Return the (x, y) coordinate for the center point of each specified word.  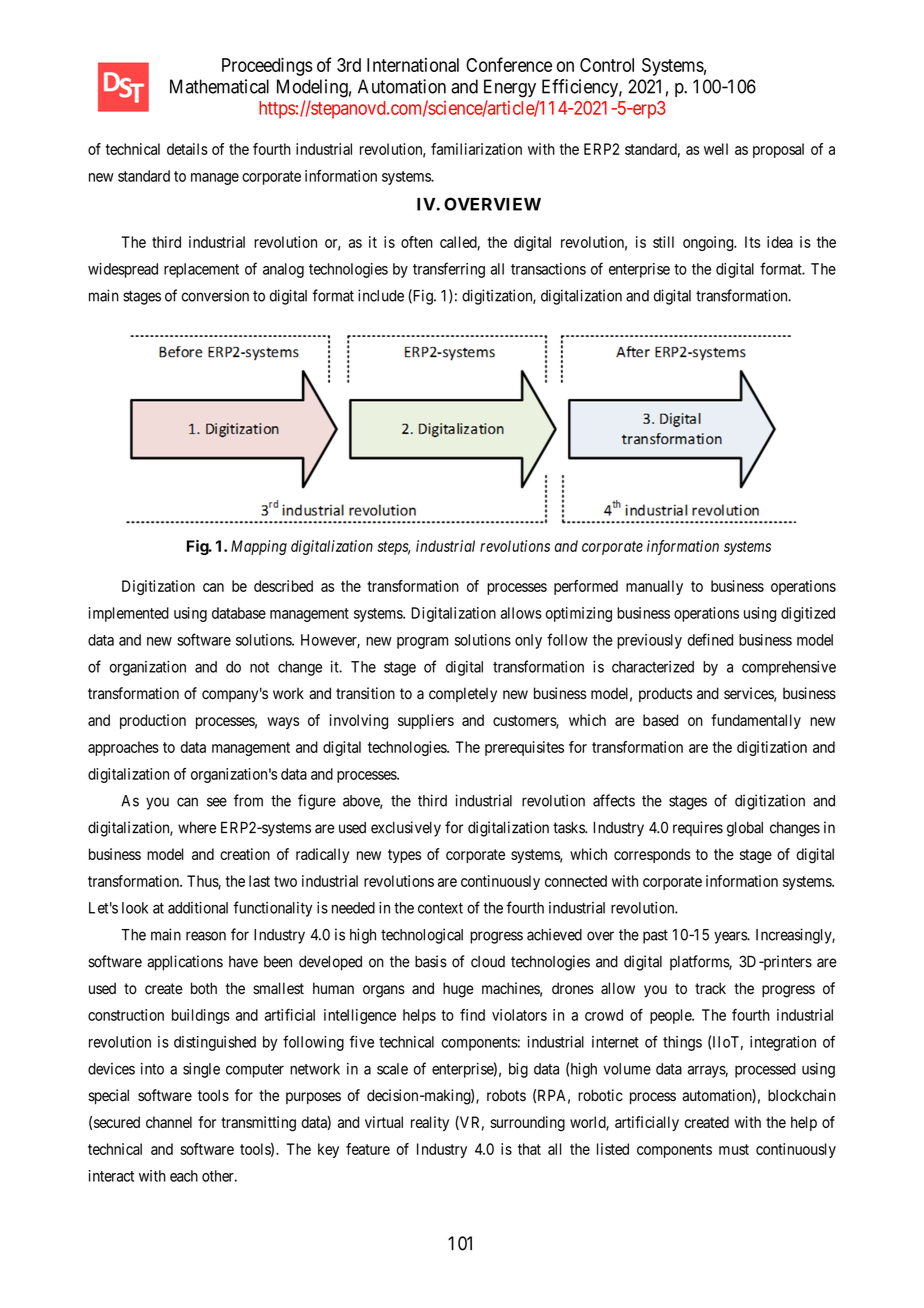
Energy (510, 88)
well (716, 149)
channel (169, 1122)
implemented (129, 614)
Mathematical (219, 86)
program (422, 643)
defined (710, 639)
